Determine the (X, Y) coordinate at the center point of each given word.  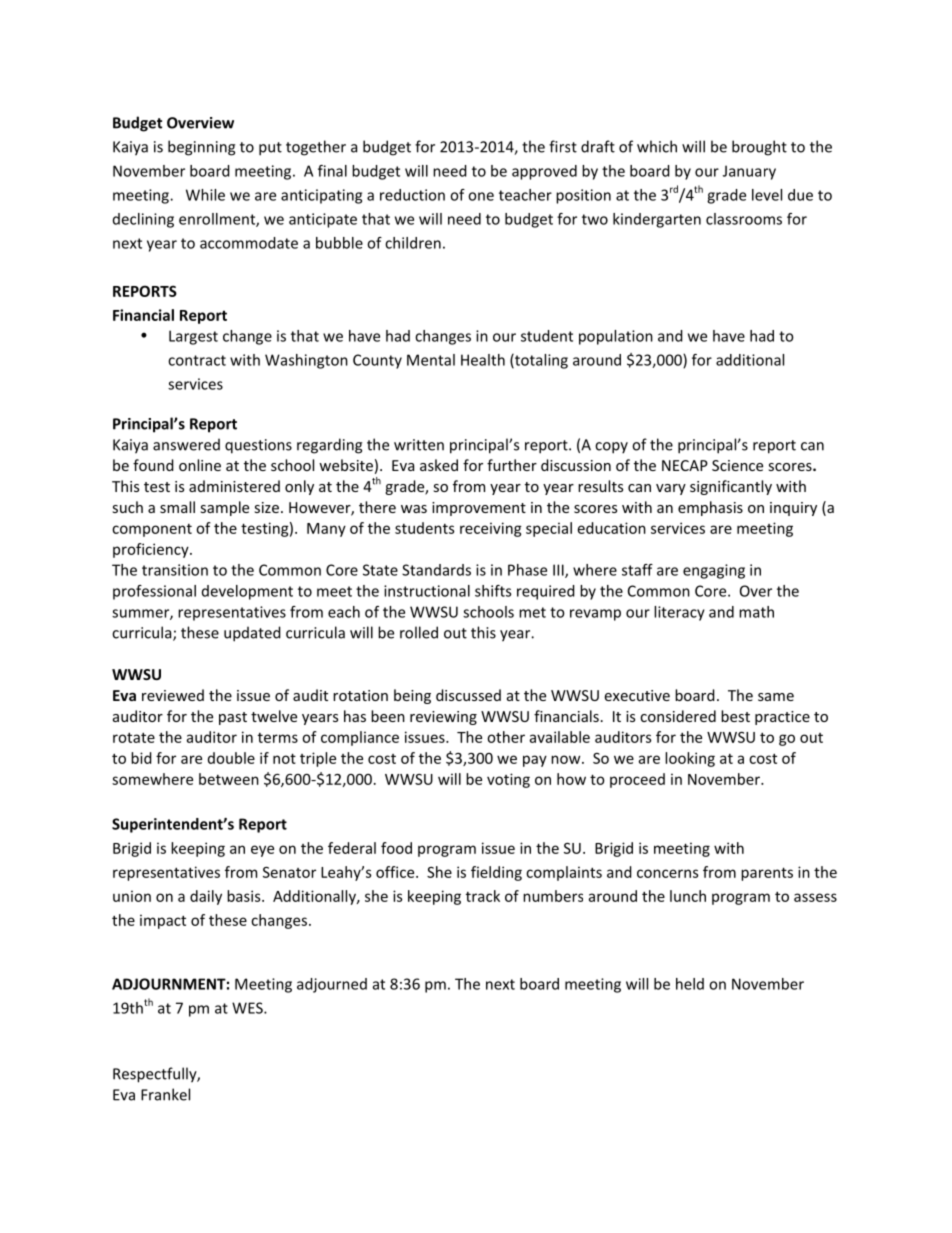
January (749, 172)
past (233, 718)
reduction (412, 195)
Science (737, 465)
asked (439, 465)
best (735, 716)
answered (186, 444)
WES (248, 1008)
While (205, 195)
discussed (468, 695)
